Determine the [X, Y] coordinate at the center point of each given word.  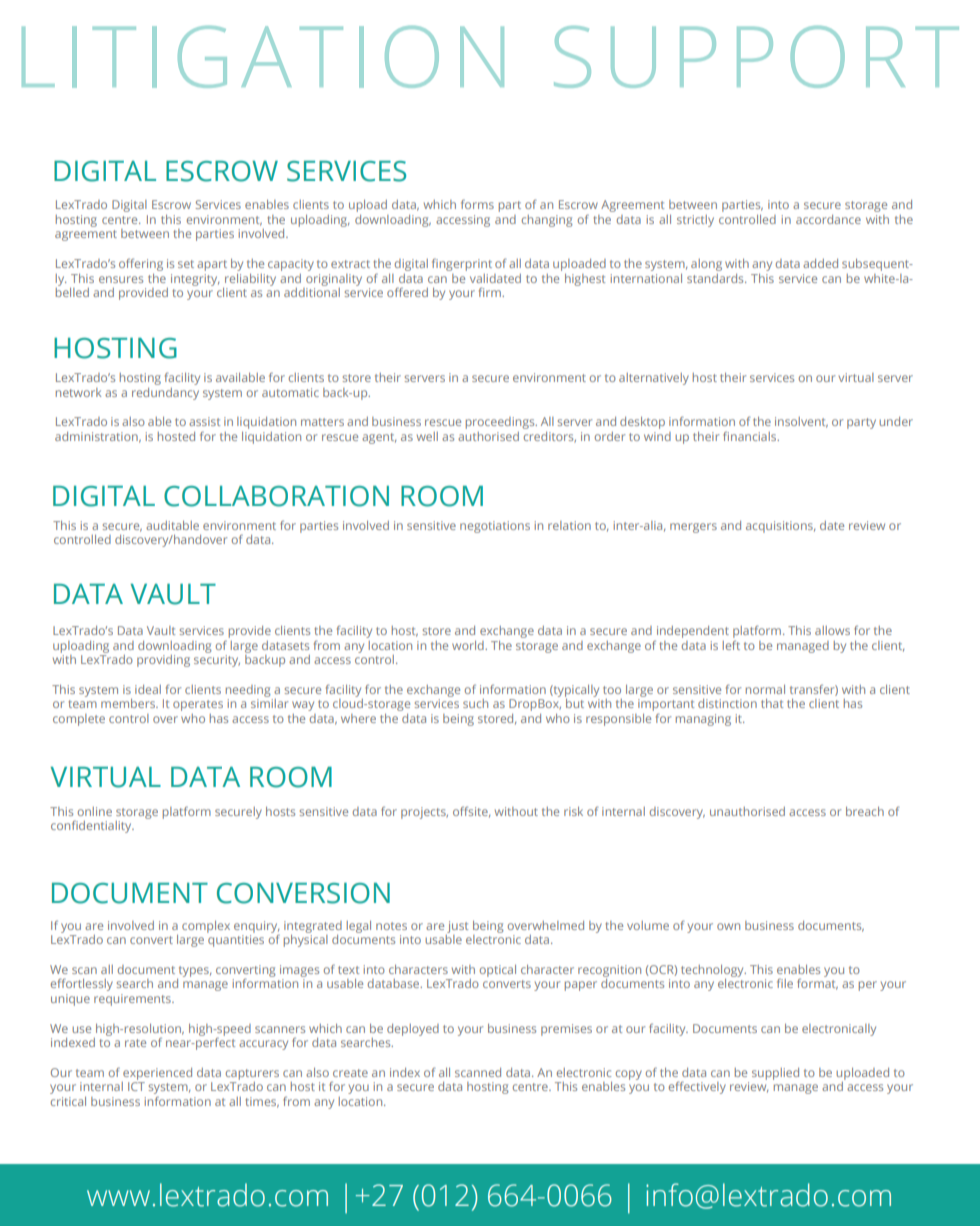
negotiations [495, 527]
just [457, 927]
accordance [828, 219]
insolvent [801, 422]
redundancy [165, 394]
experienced [157, 1074]
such [475, 703]
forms [477, 204]
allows [832, 630]
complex [206, 927]
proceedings [501, 423]
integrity [195, 280]
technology [713, 971]
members [129, 703]
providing [163, 661]
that [772, 703]
